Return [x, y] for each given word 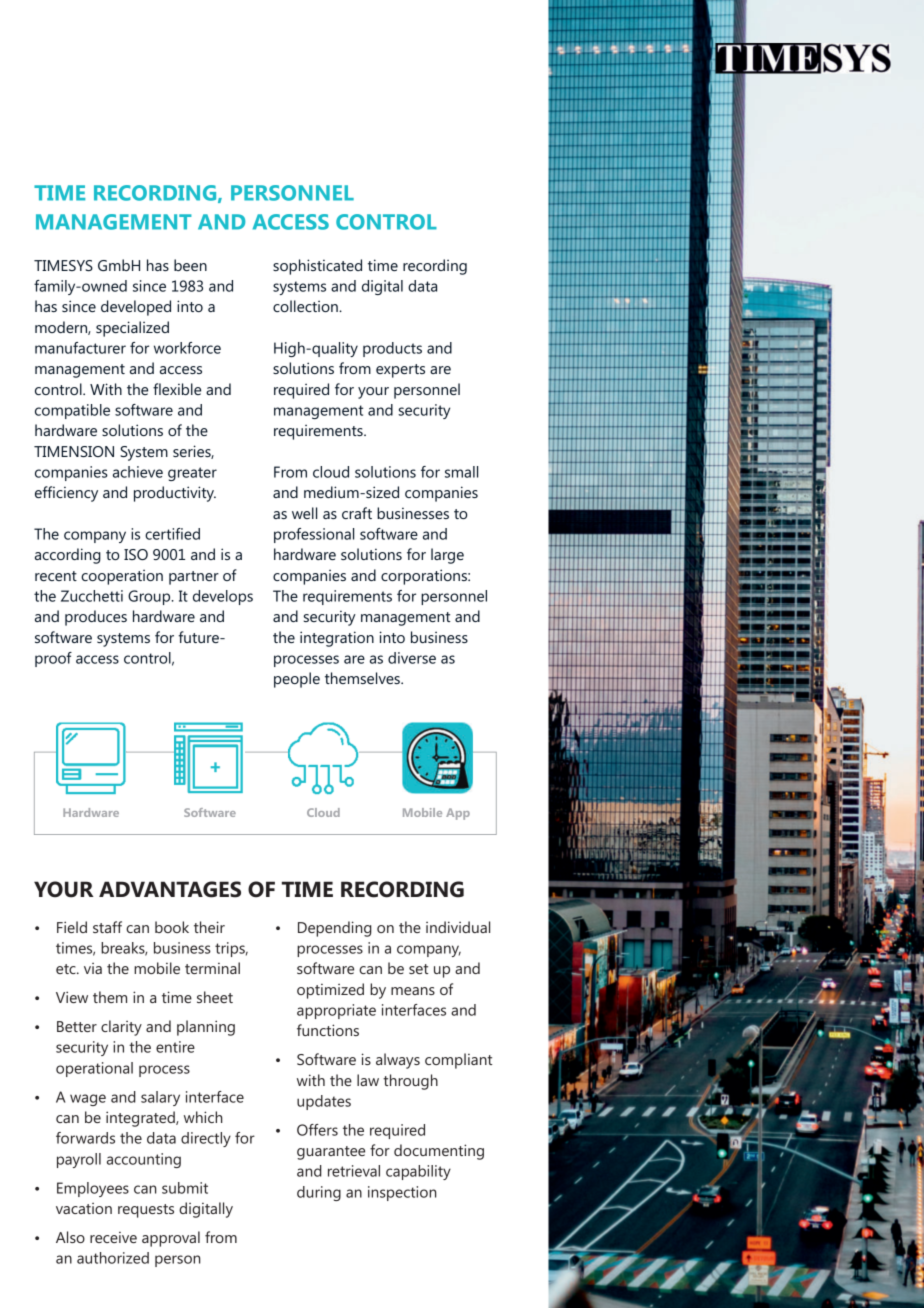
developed [136, 308]
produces [96, 618]
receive [113, 1237]
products [392, 349]
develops [223, 597]
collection [306, 306]
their [209, 927]
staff [107, 927]
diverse [412, 658]
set [418, 969]
